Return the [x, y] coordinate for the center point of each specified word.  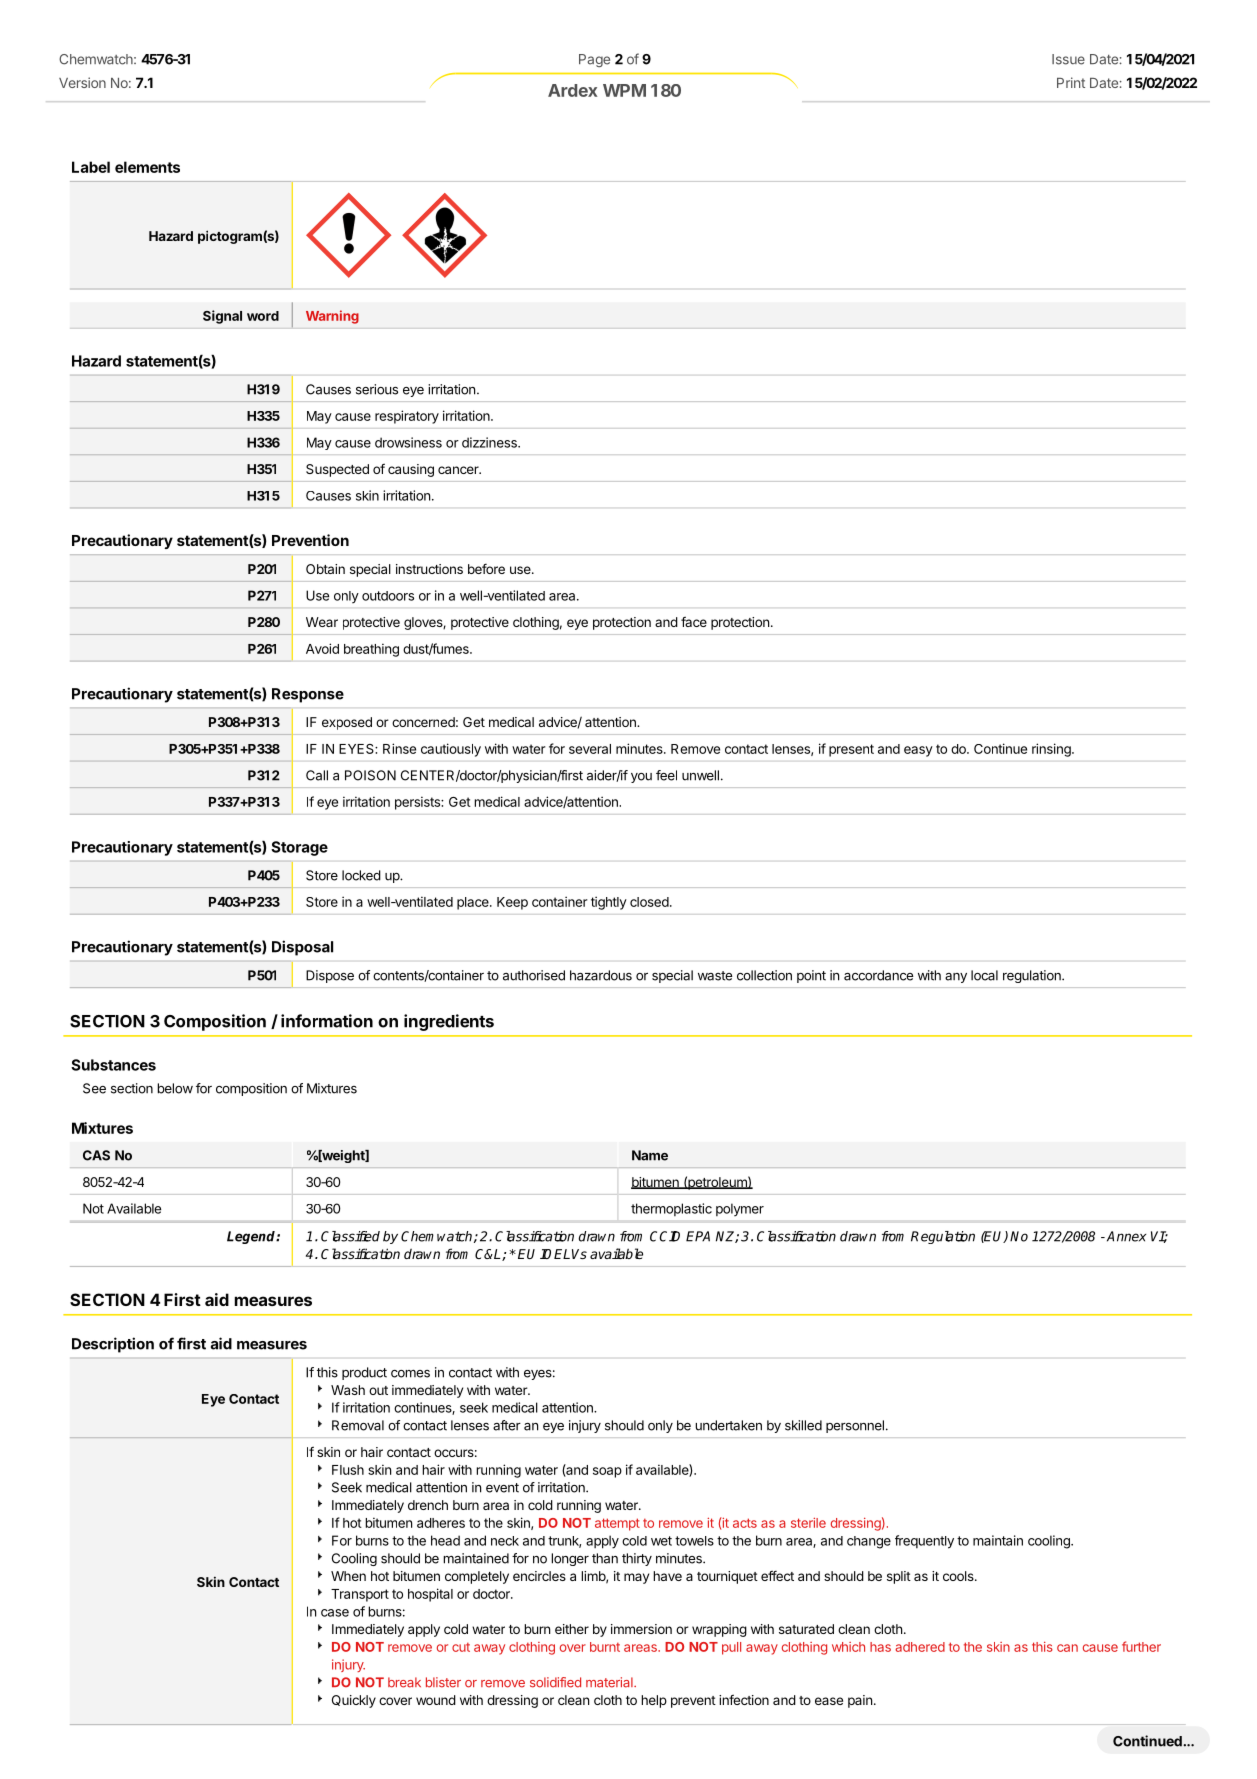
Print [1071, 82]
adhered [920, 1647]
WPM [624, 90]
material [610, 1682]
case [335, 1613]
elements [147, 167]
